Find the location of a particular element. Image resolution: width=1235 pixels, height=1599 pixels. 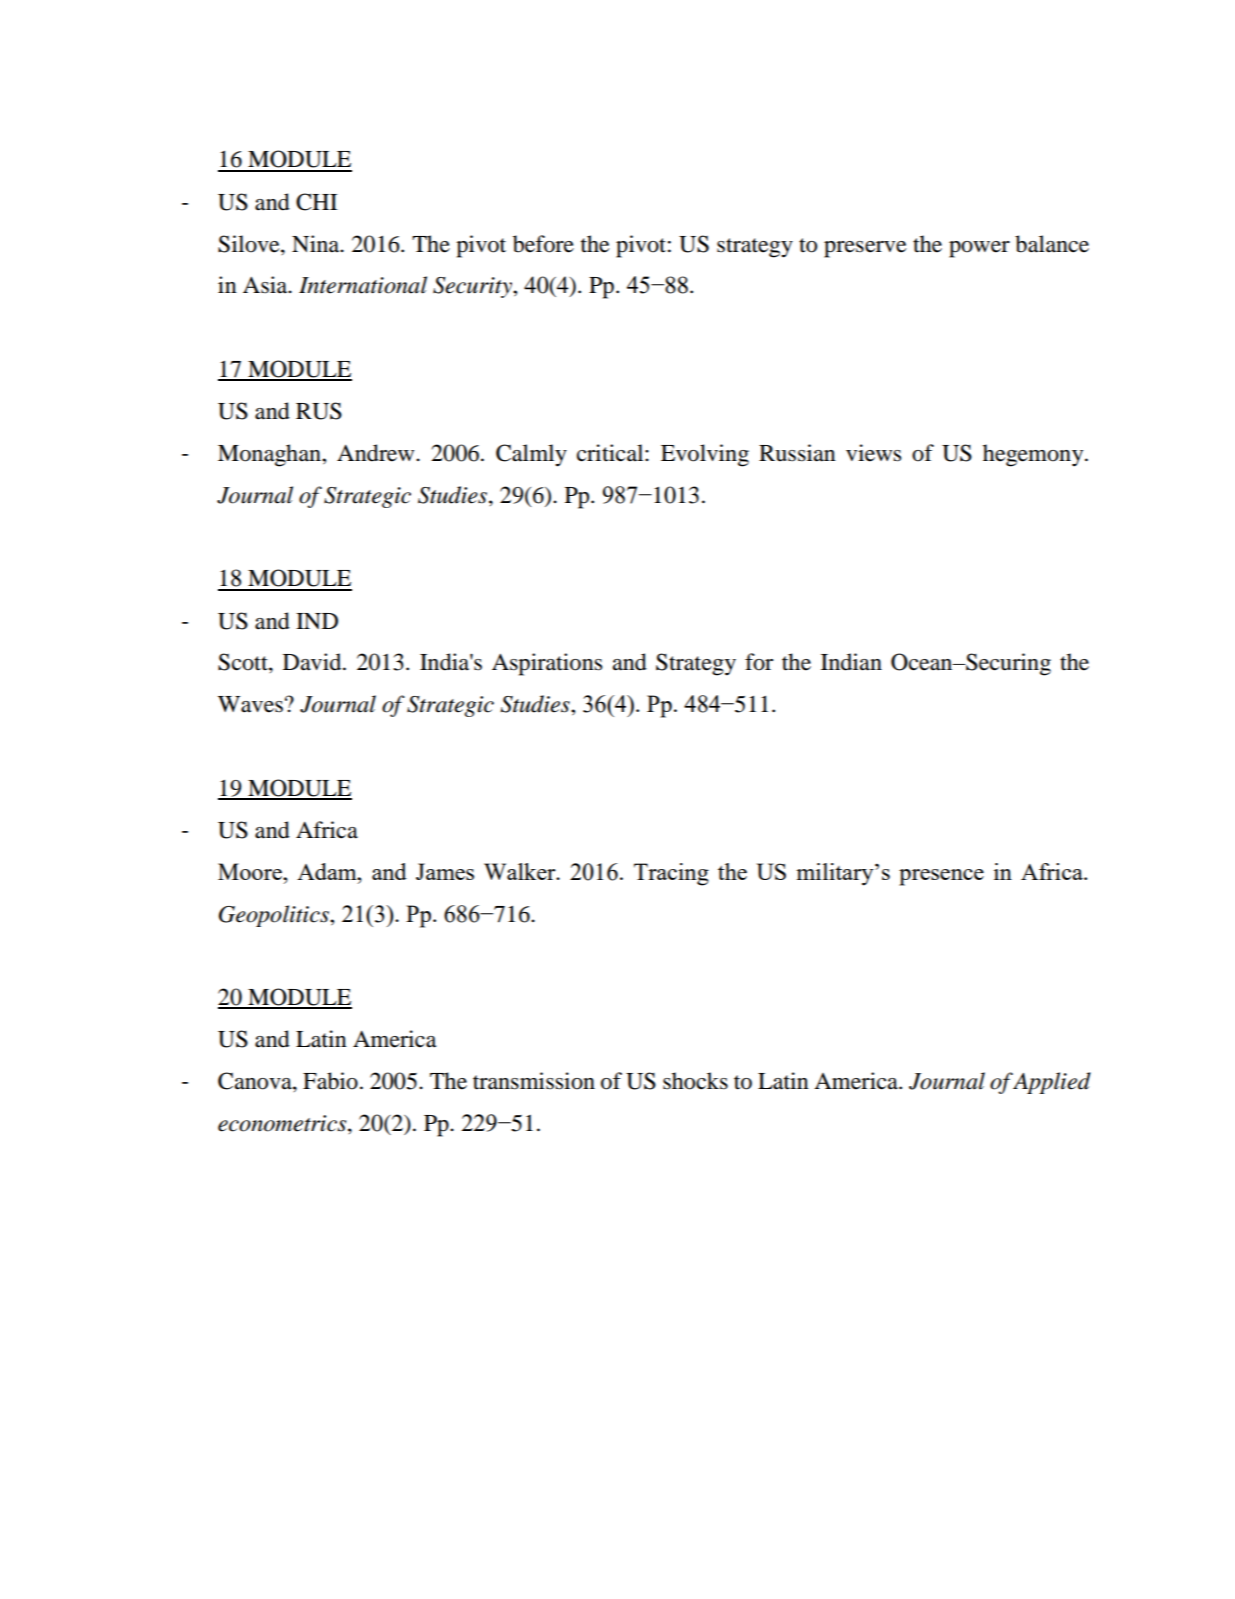

presence is located at coordinates (941, 877).
